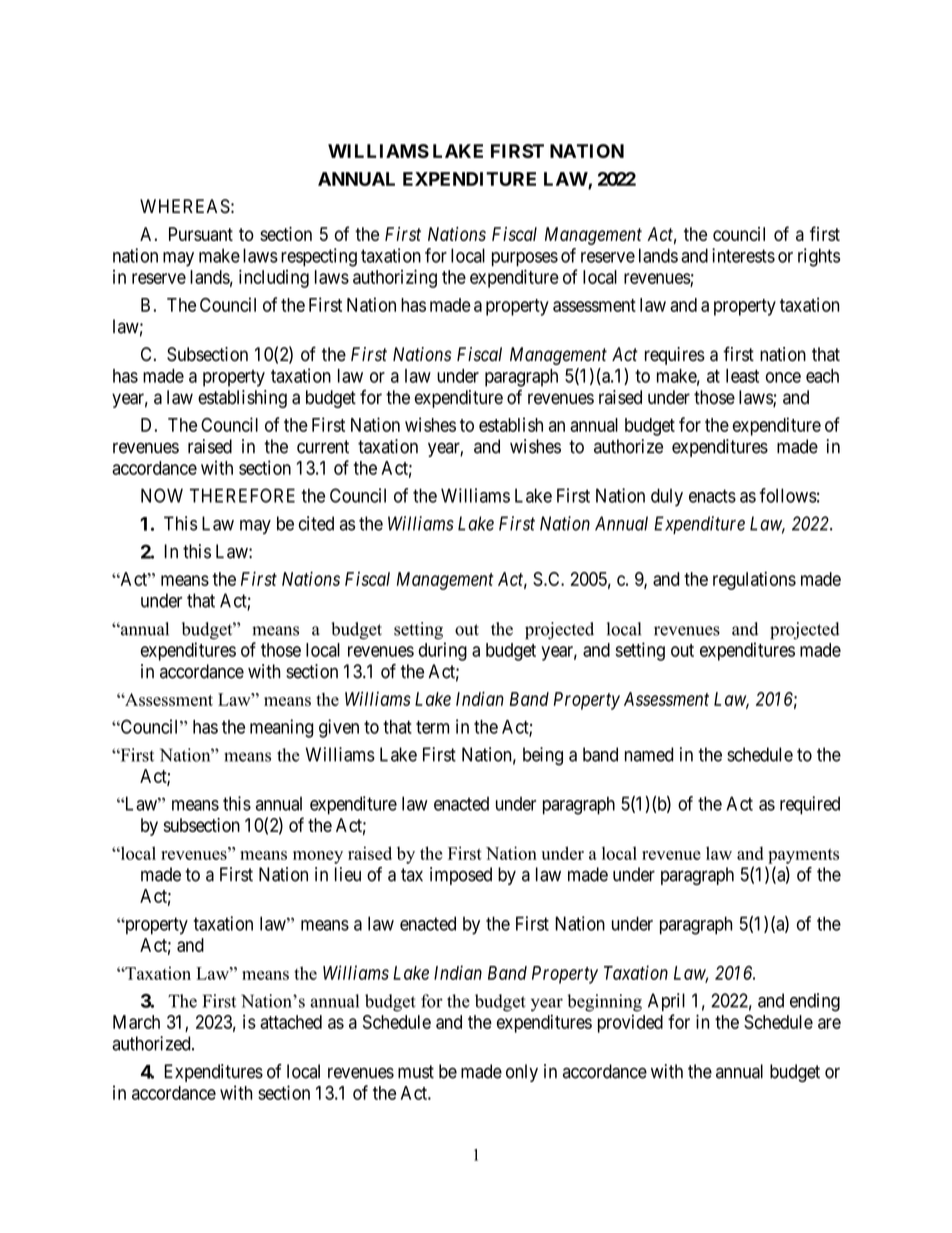 The height and width of the screenshot is (1233, 952). I want to click on meaning, so click(282, 728).
